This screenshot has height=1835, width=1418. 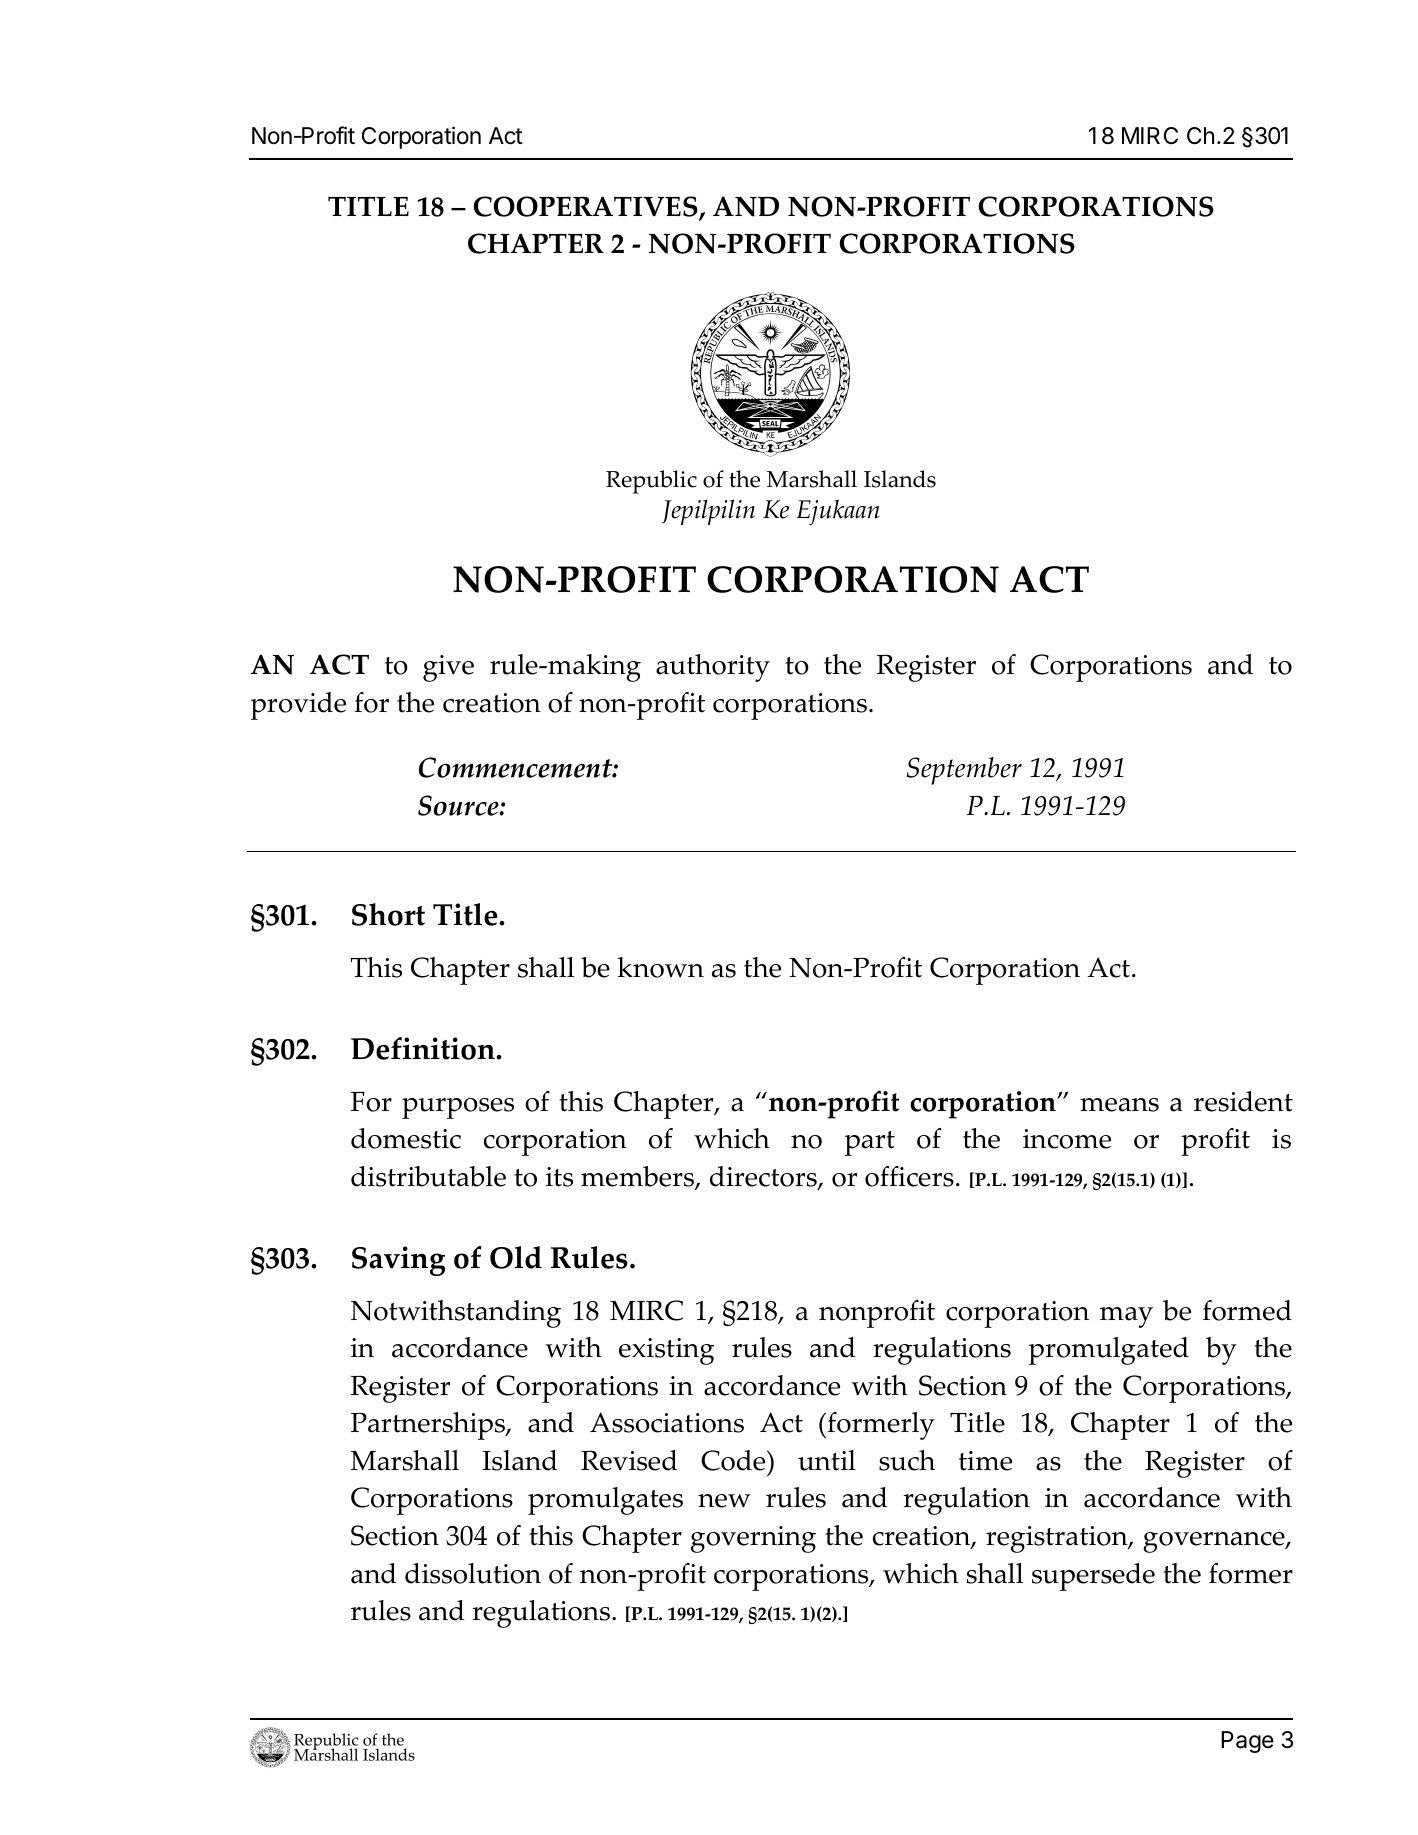 What do you see at coordinates (398, 1261) in the screenshot?
I see `Saving` at bounding box center [398, 1261].
